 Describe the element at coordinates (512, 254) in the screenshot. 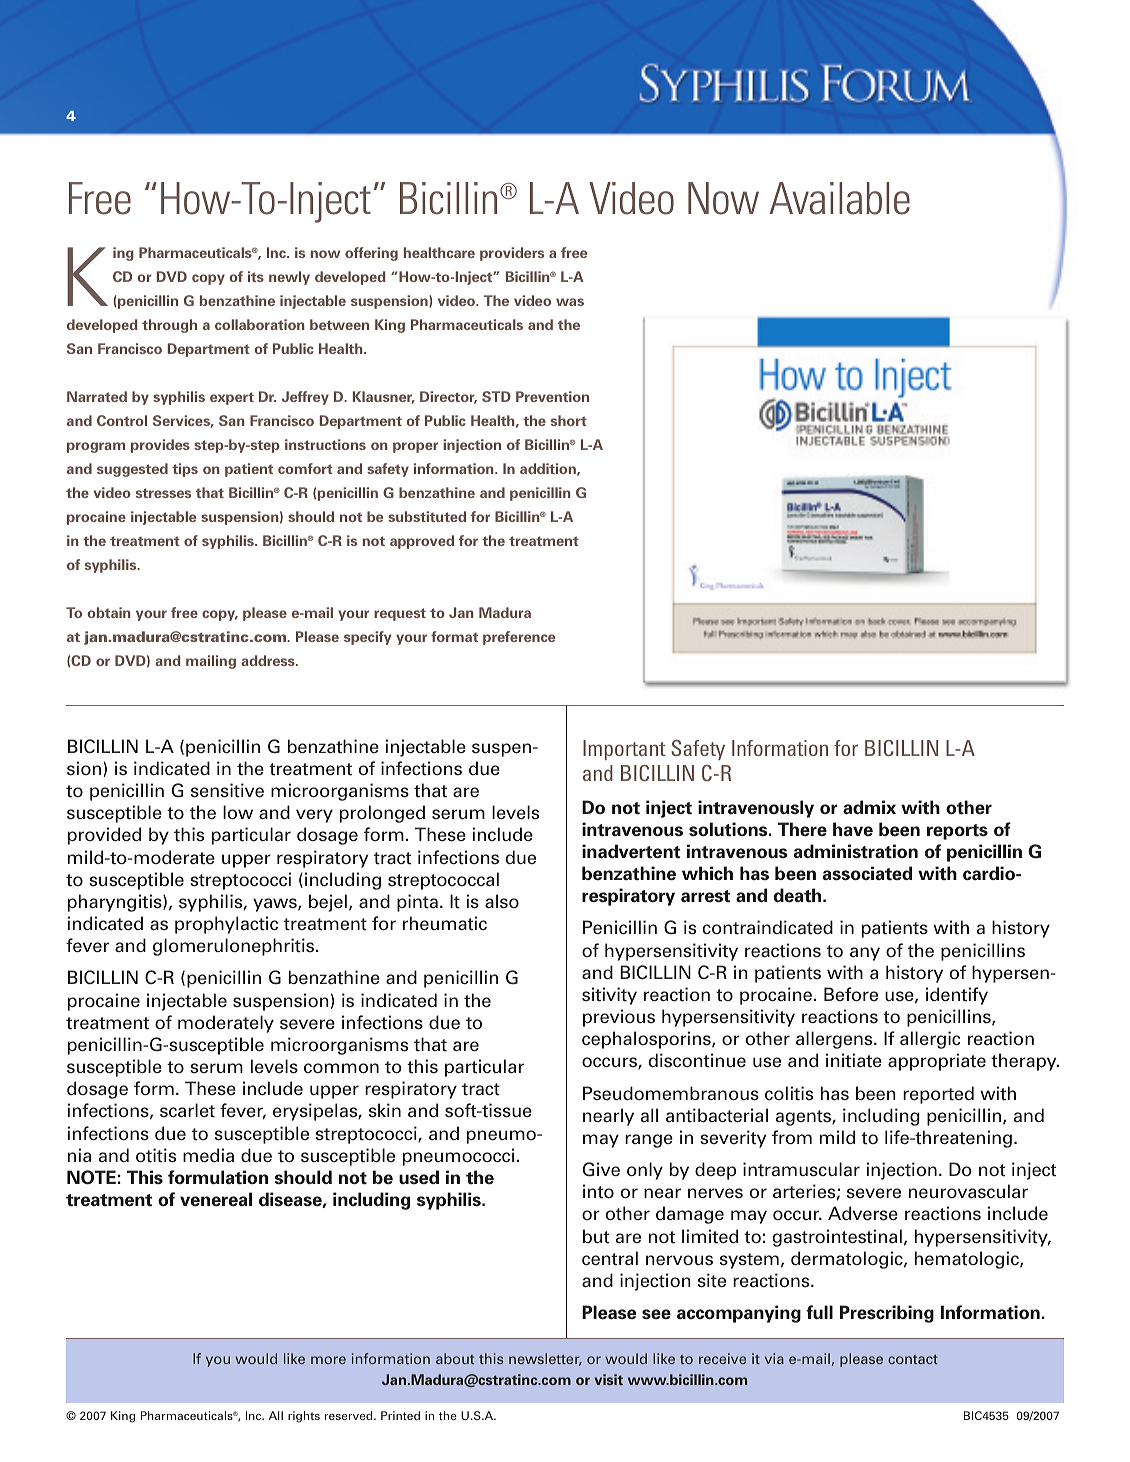

I see `providers` at that location.
